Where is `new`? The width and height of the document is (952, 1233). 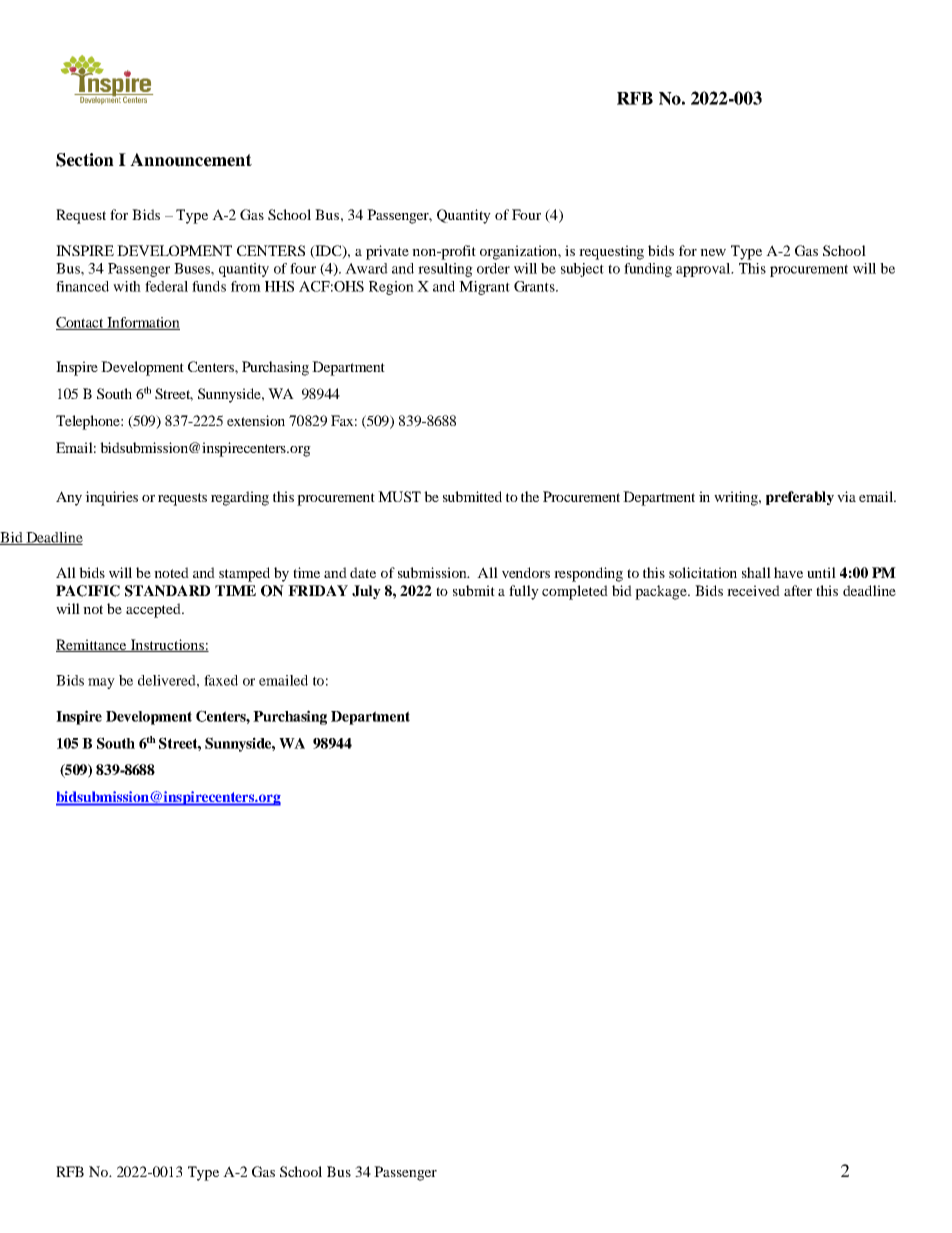 new is located at coordinates (713, 252).
